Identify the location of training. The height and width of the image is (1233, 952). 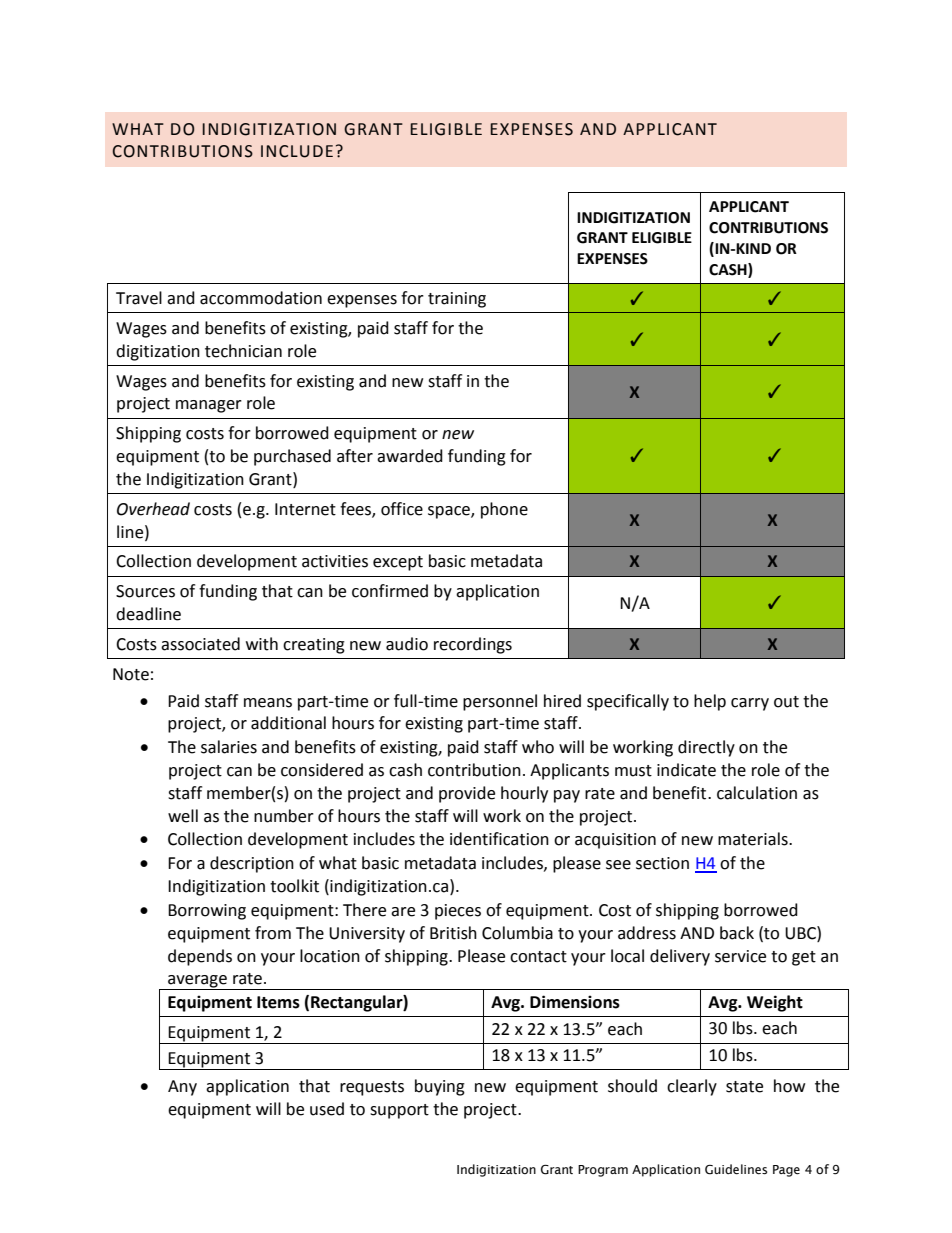
(457, 300).
